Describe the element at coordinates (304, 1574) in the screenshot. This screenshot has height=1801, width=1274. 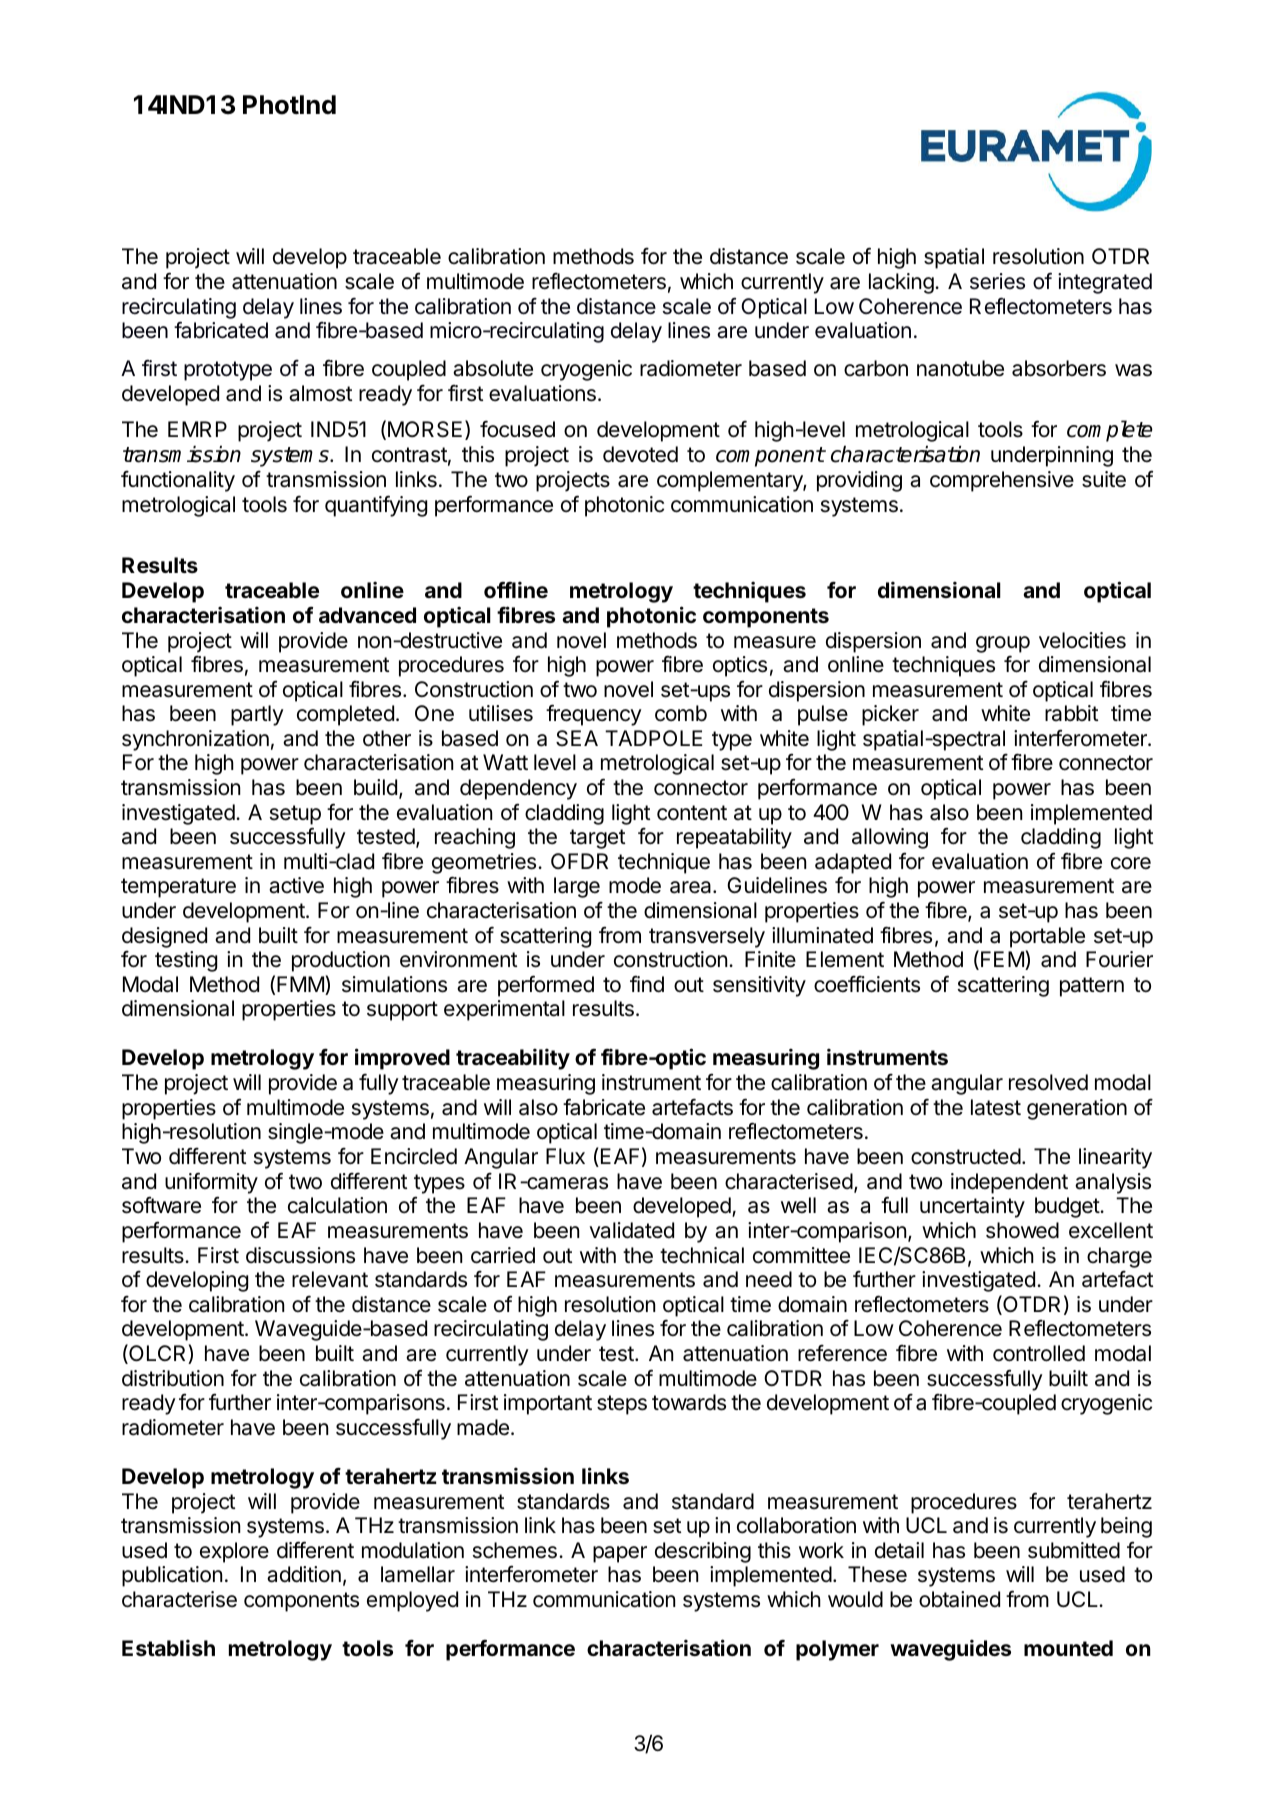
I see `addition` at that location.
